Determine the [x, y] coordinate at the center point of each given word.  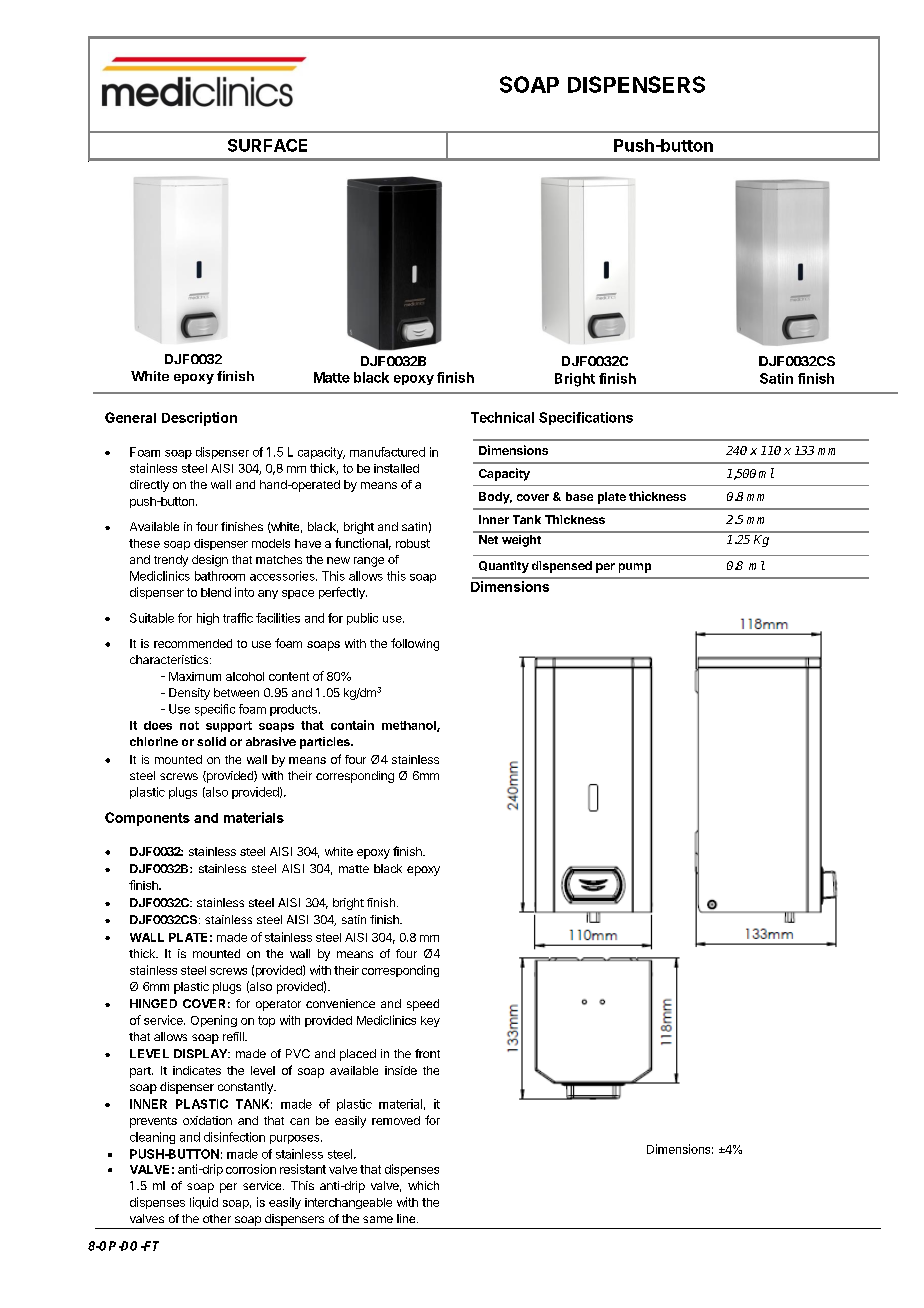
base [579, 496]
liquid [204, 1203]
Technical [502, 417]
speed [423, 1005]
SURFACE [267, 145]
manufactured [387, 452]
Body [495, 498]
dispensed [562, 567]
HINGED [153, 1003]
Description [199, 419]
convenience [340, 1003]
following [415, 644]
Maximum [195, 676]
